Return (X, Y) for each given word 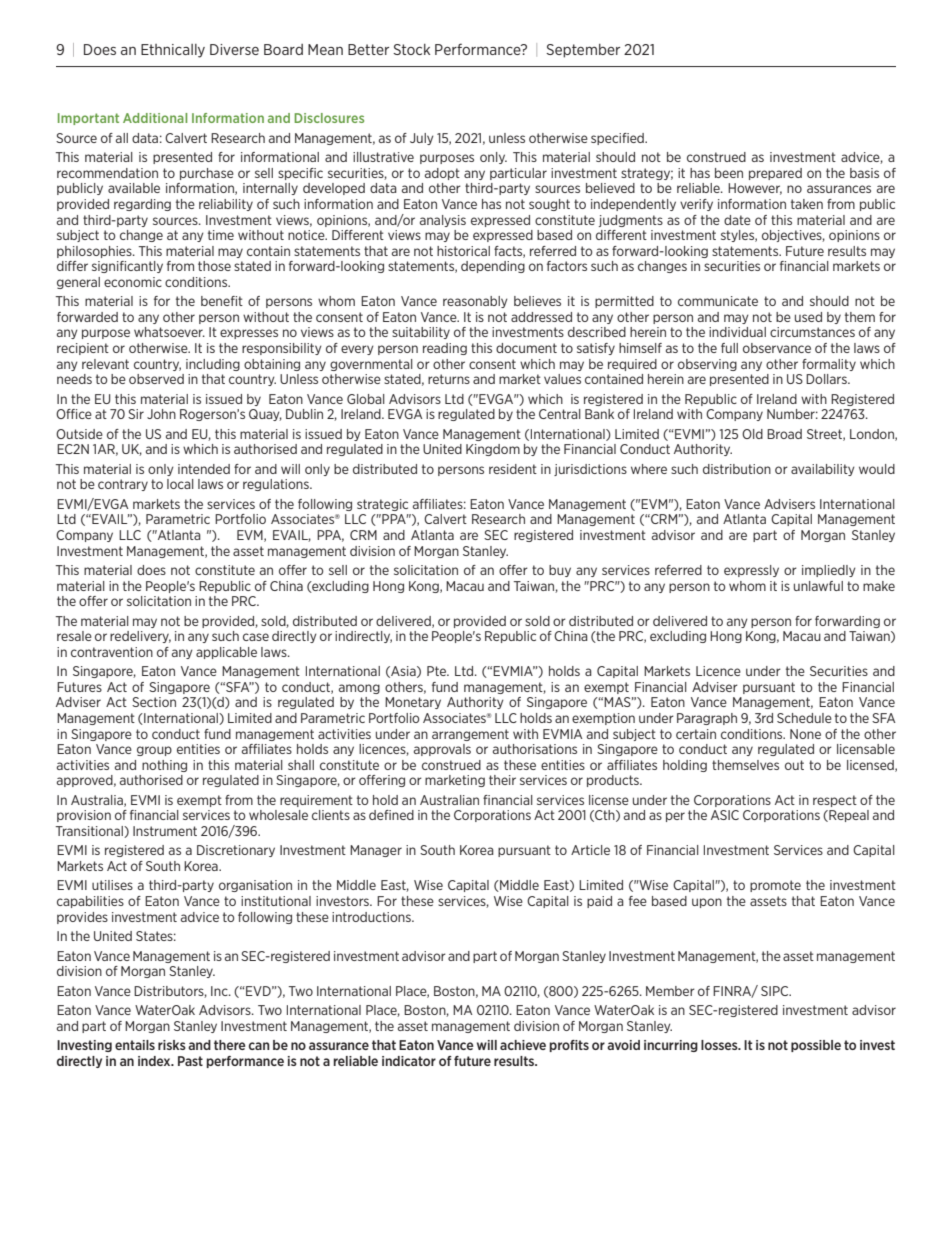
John (161, 414)
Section (154, 702)
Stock (411, 49)
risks (172, 1045)
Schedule (804, 718)
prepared (775, 174)
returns (449, 379)
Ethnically (173, 51)
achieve (523, 1045)
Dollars (827, 379)
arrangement (470, 735)
